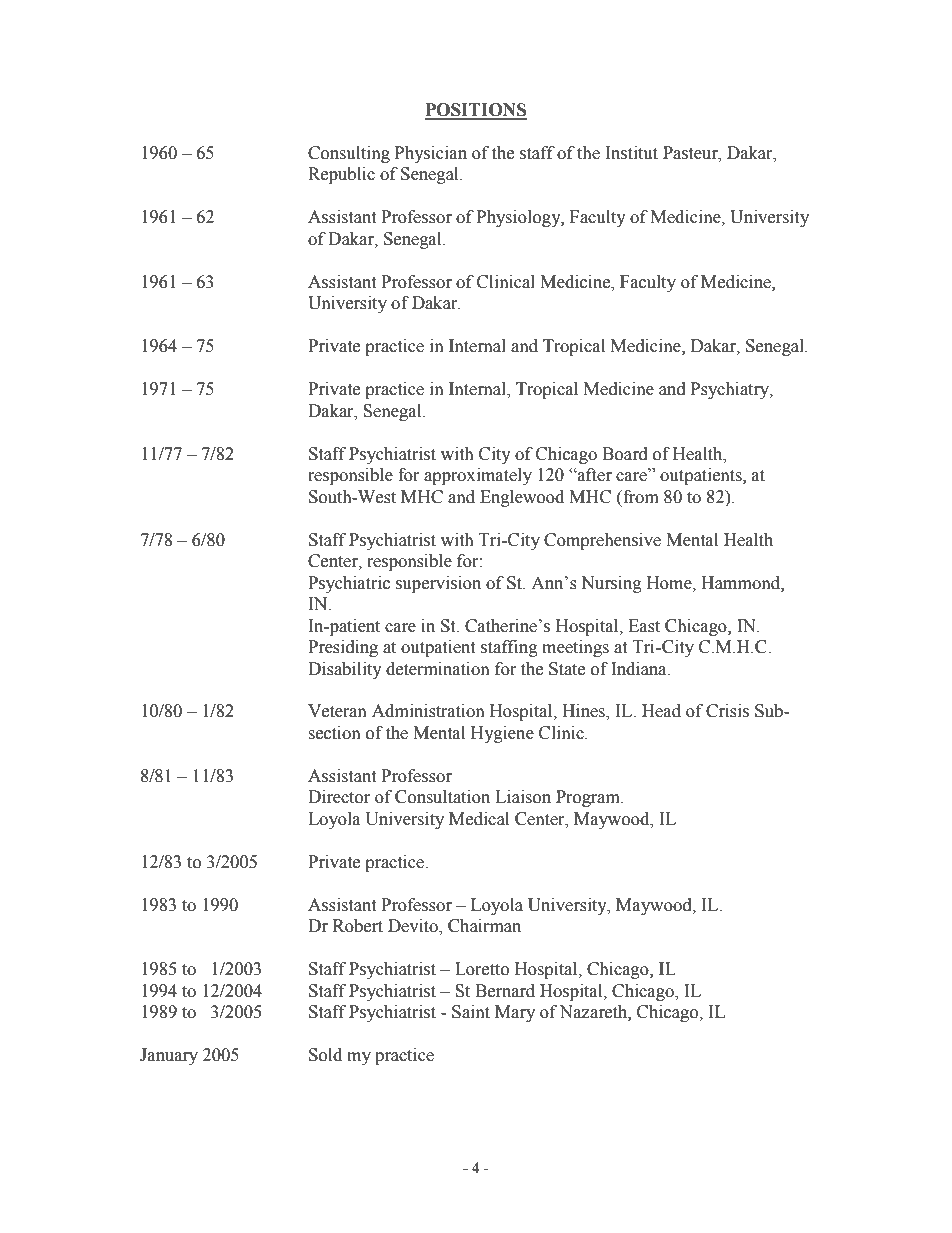 The image size is (952, 1233). What do you see at coordinates (349, 584) in the screenshot?
I see `Psychiatric` at bounding box center [349, 584].
